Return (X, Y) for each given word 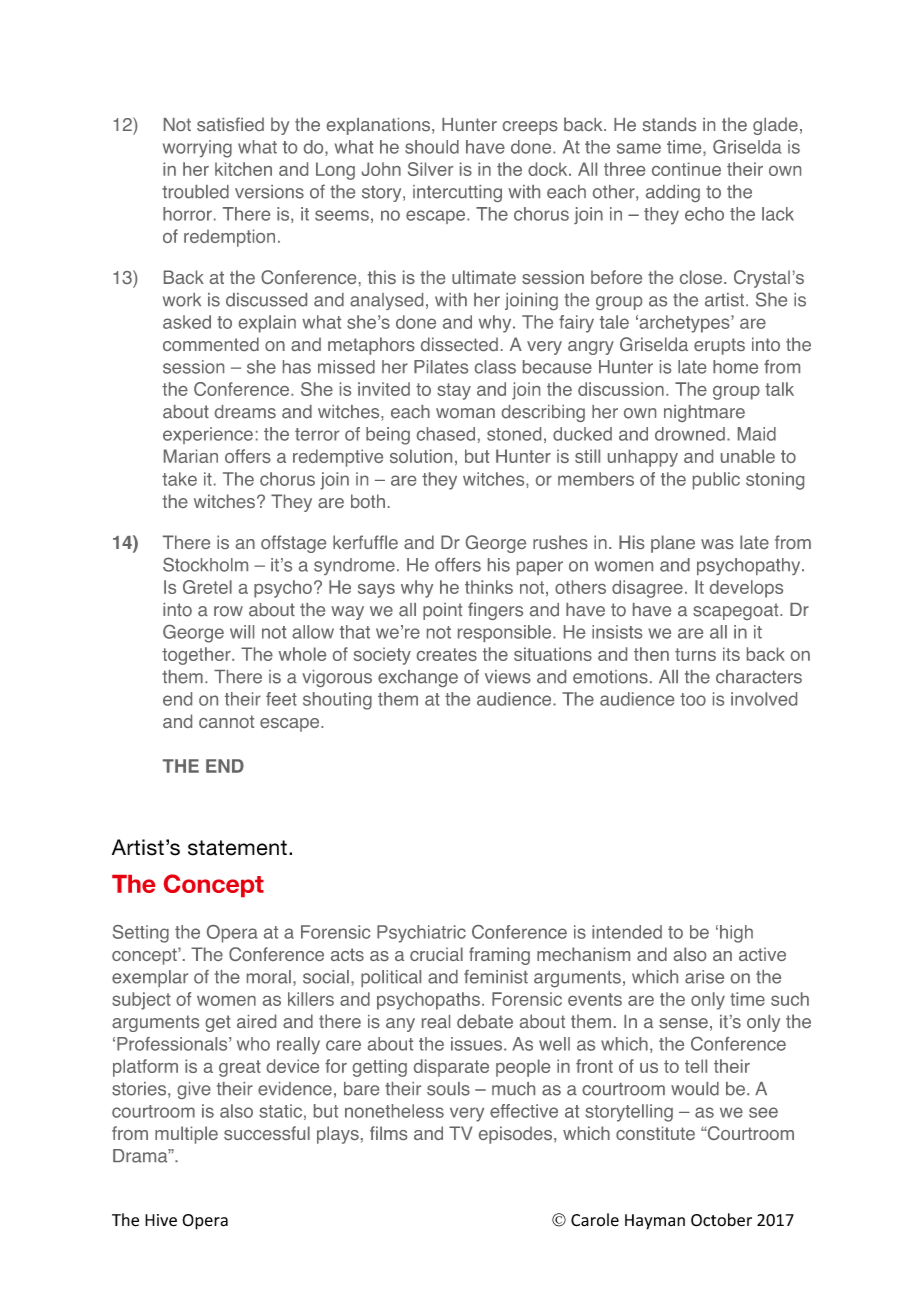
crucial (436, 954)
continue (686, 169)
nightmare (704, 413)
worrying (197, 149)
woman (465, 413)
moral (269, 977)
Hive (161, 1220)
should (432, 147)
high (736, 934)
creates (447, 654)
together (197, 656)
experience (208, 435)
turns (695, 654)
